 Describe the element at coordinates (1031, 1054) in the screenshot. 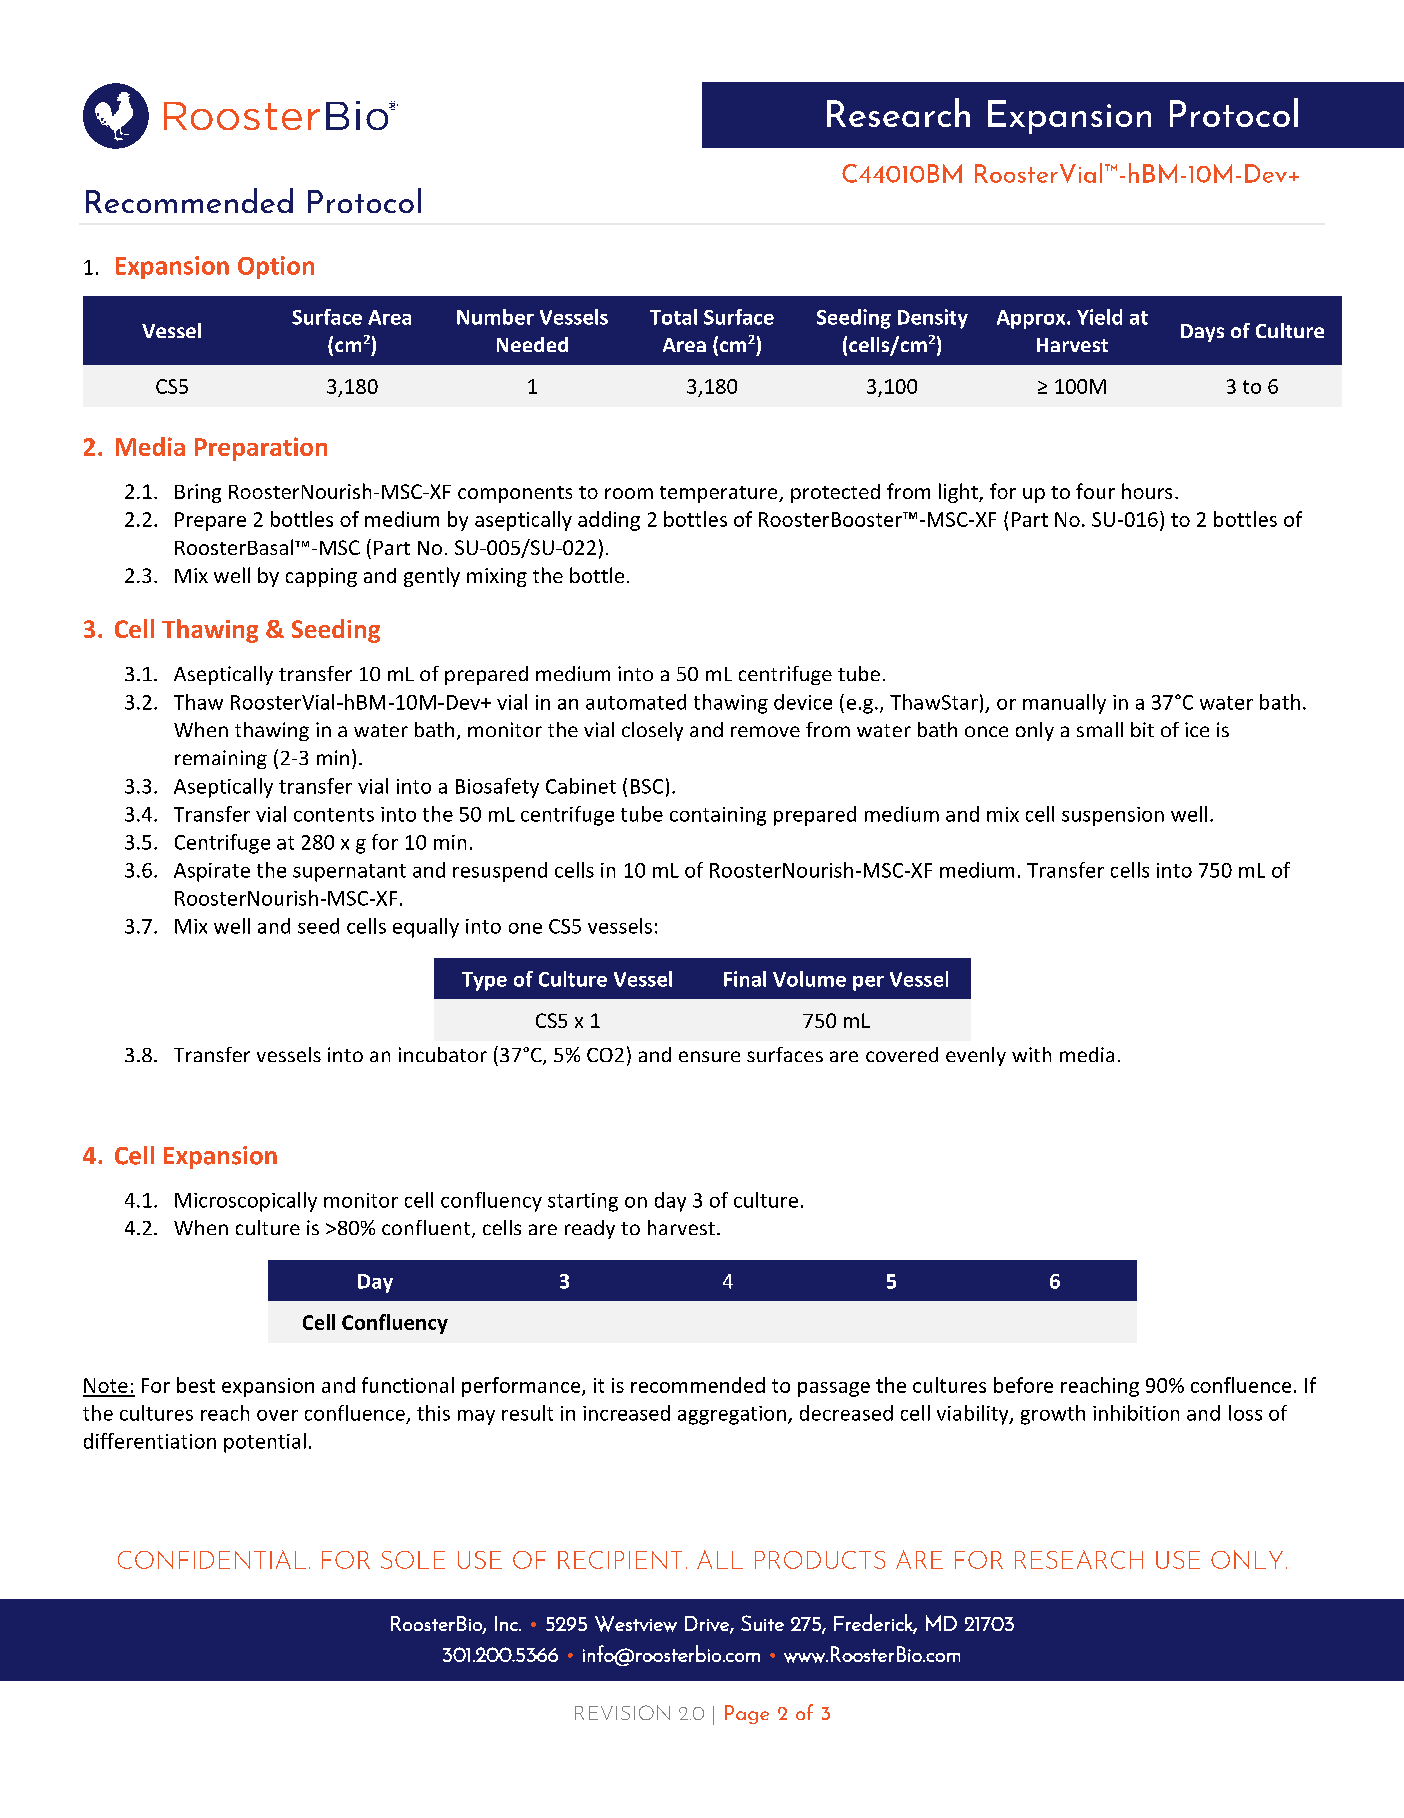

I see `with` at that location.
